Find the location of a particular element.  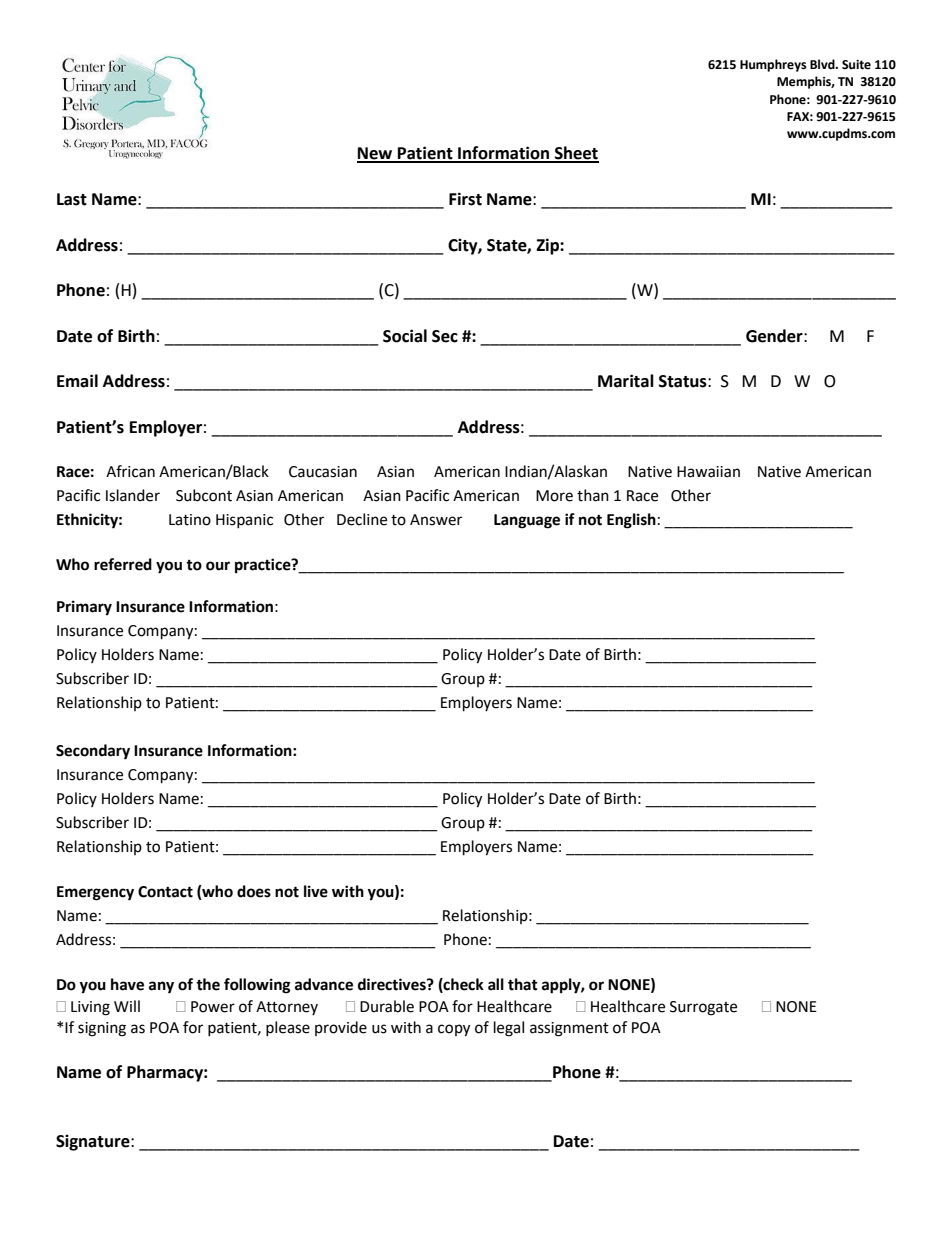

More is located at coordinates (554, 496).
